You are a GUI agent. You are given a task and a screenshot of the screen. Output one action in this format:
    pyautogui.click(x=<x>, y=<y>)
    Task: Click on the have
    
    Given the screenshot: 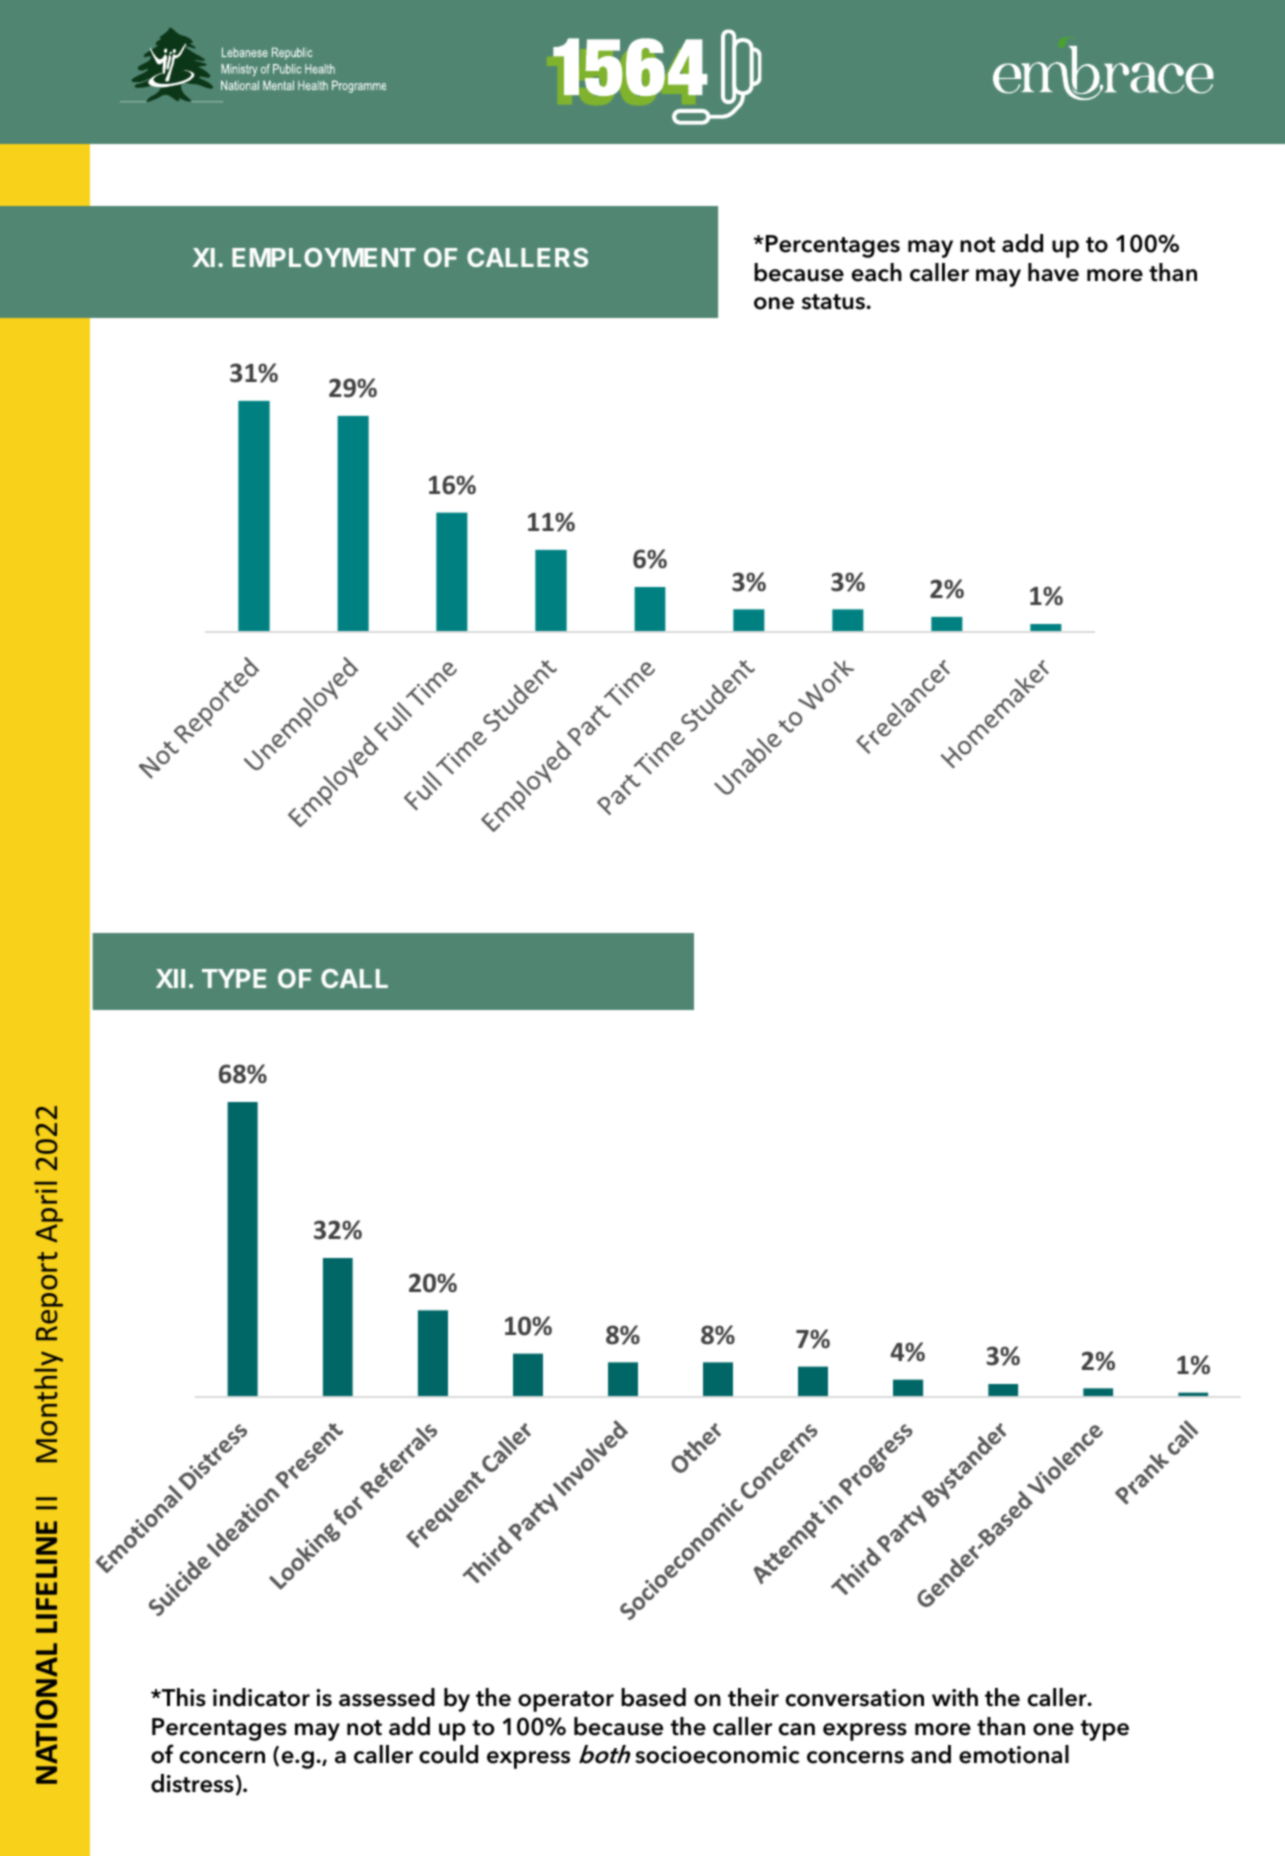 What is the action you would take?
    pyautogui.click(x=1053, y=272)
